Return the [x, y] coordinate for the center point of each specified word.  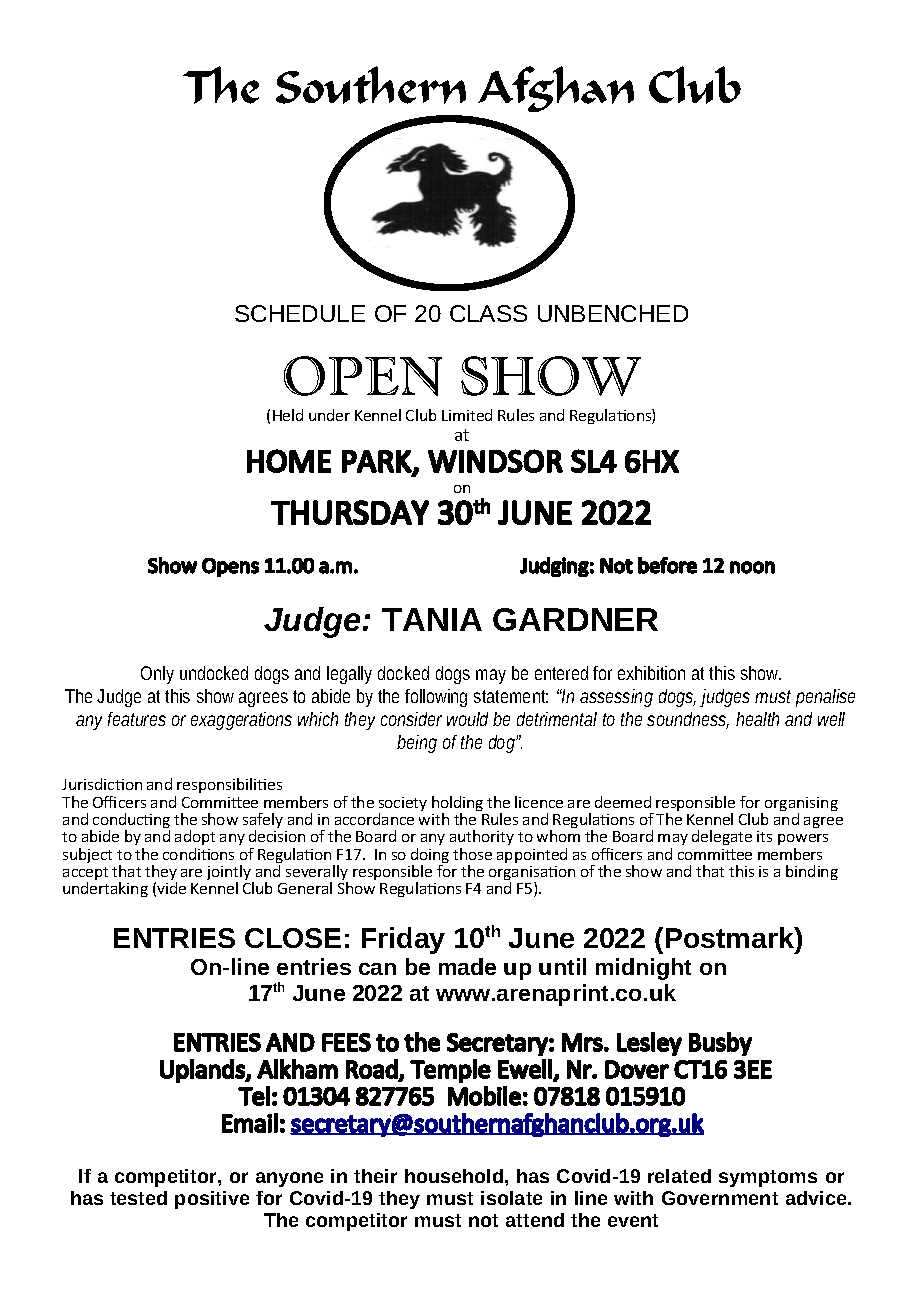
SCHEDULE [300, 313]
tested [138, 1198]
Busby [720, 1044]
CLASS [488, 313]
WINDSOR [495, 461]
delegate [722, 837]
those [472, 854]
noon [752, 567]
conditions [198, 854]
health [757, 719]
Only [157, 675]
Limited [467, 415]
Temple [450, 1071]
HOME [289, 461]
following [436, 698]
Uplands [203, 1071]
